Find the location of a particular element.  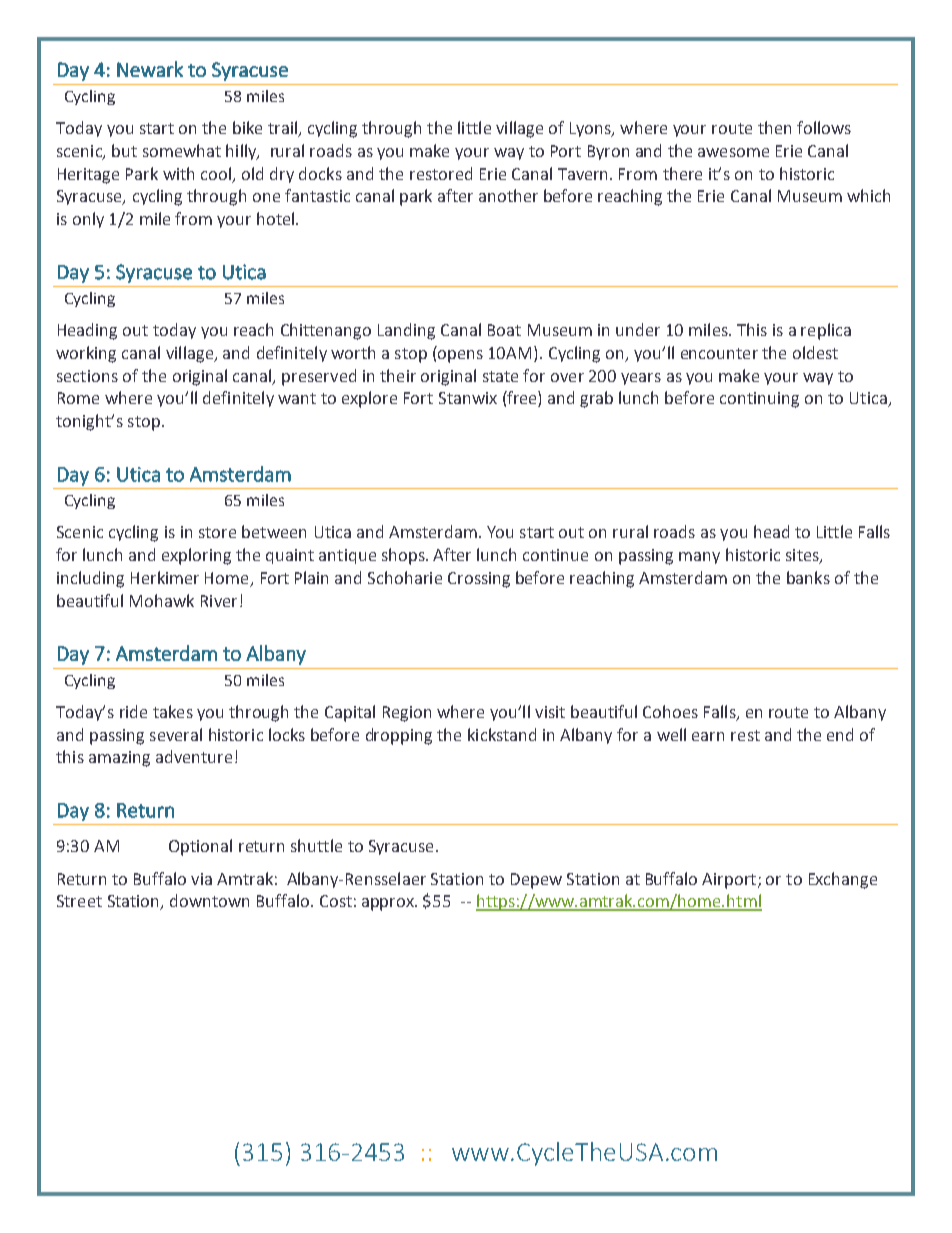

Boat is located at coordinates (504, 330).
